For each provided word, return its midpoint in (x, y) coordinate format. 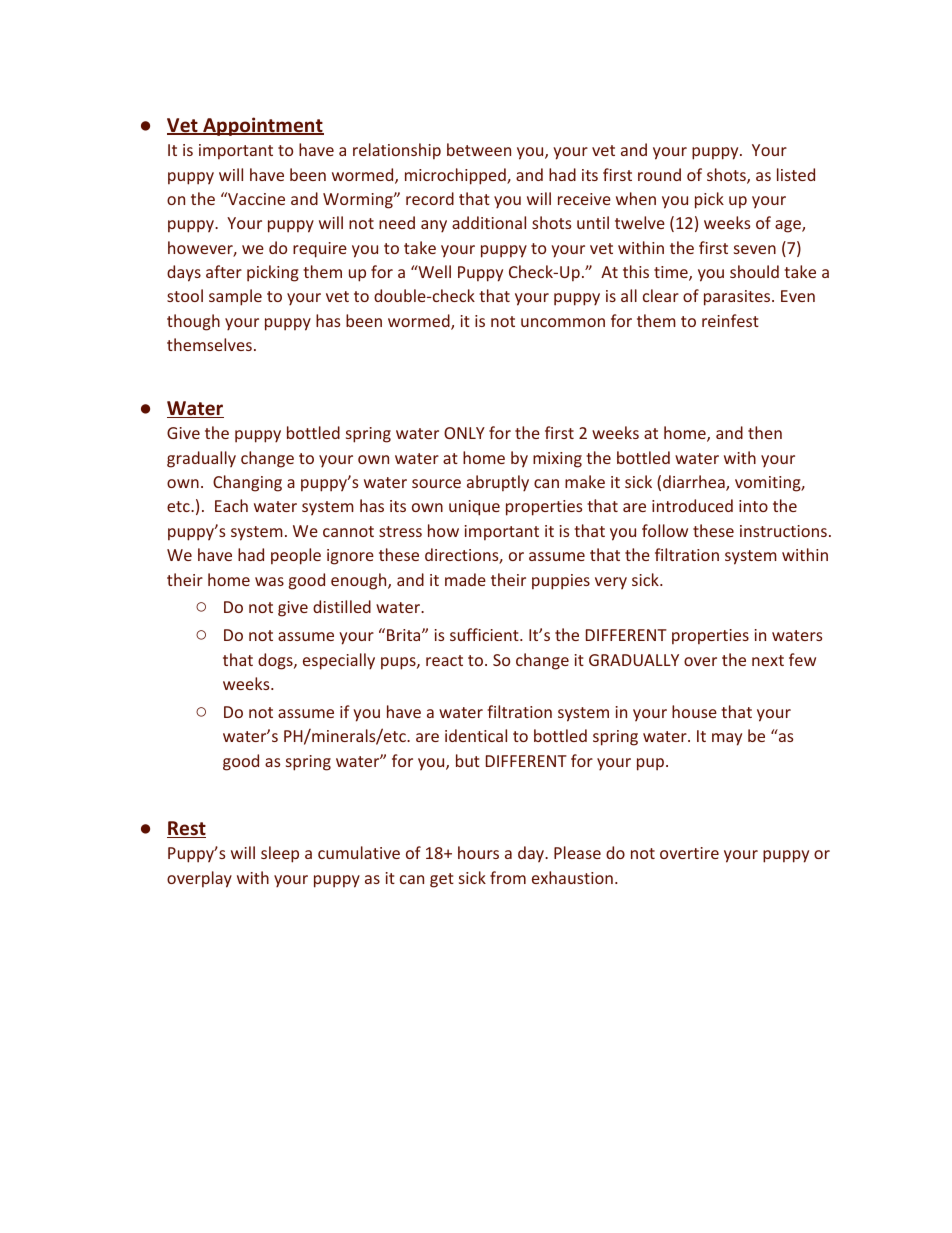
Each (231, 505)
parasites (737, 298)
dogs (276, 661)
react (444, 660)
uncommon (563, 322)
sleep (280, 854)
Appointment (262, 126)
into (753, 506)
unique (474, 508)
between (479, 149)
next (768, 660)
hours (478, 852)
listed (796, 174)
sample (235, 297)
